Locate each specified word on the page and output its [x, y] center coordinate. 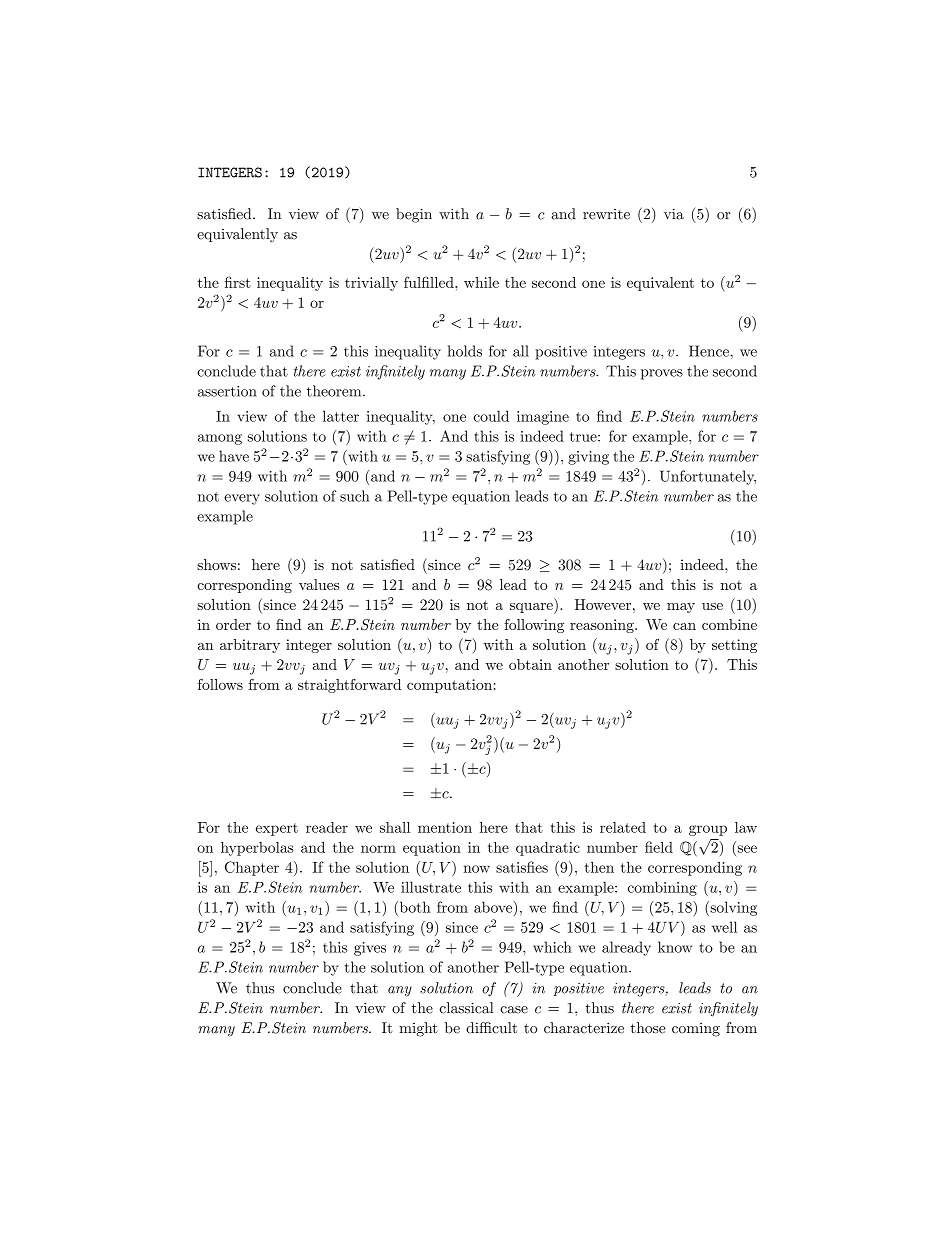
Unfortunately [708, 477]
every [242, 499]
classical [467, 1008]
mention [445, 827]
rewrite [606, 214]
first [238, 282]
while [481, 282]
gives [370, 949]
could [491, 416]
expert [277, 829]
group [708, 830]
